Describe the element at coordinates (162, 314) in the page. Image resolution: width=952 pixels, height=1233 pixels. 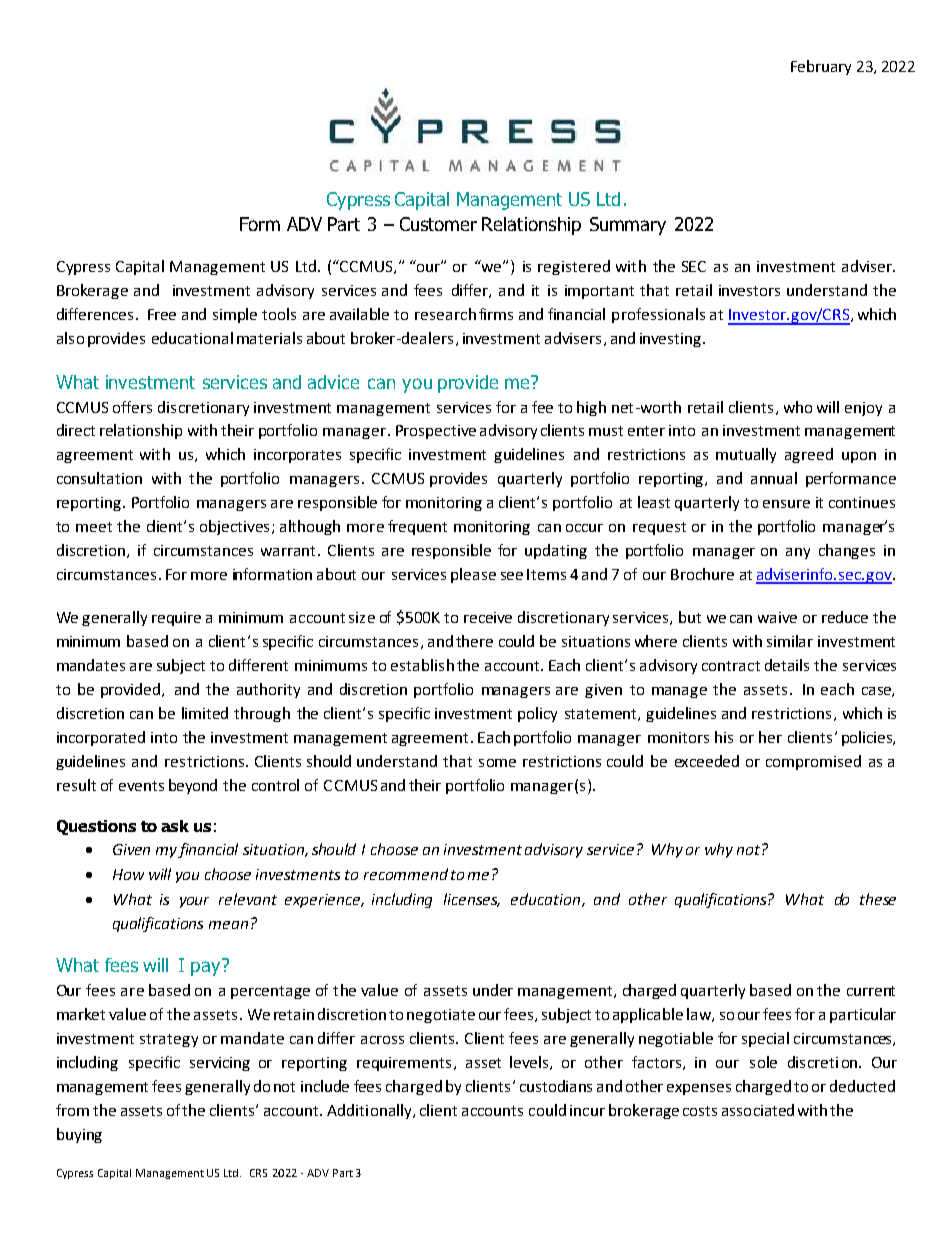
I see `Free` at that location.
